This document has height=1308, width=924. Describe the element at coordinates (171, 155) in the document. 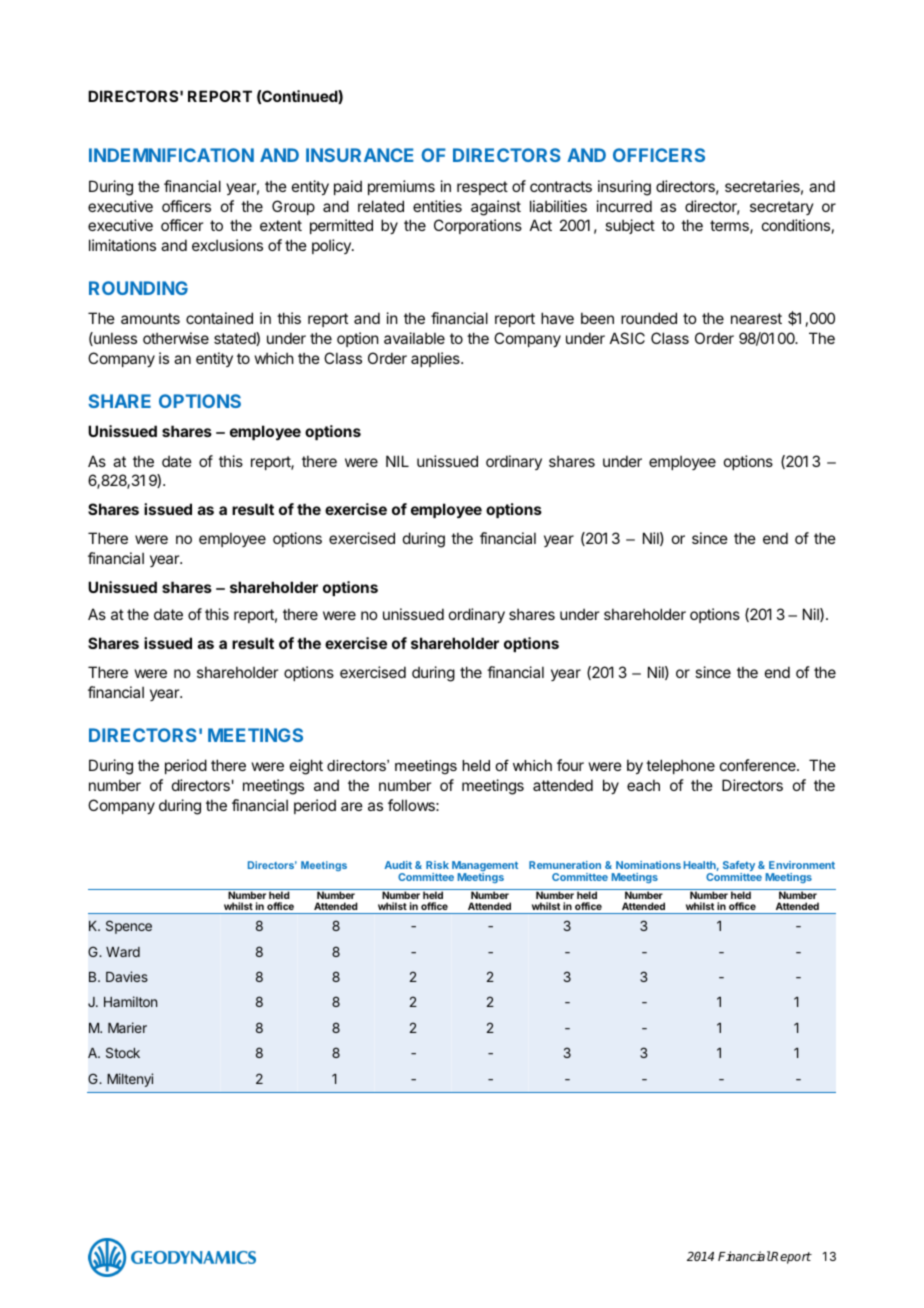

I see `INDEMNIFICATION` at that location.
